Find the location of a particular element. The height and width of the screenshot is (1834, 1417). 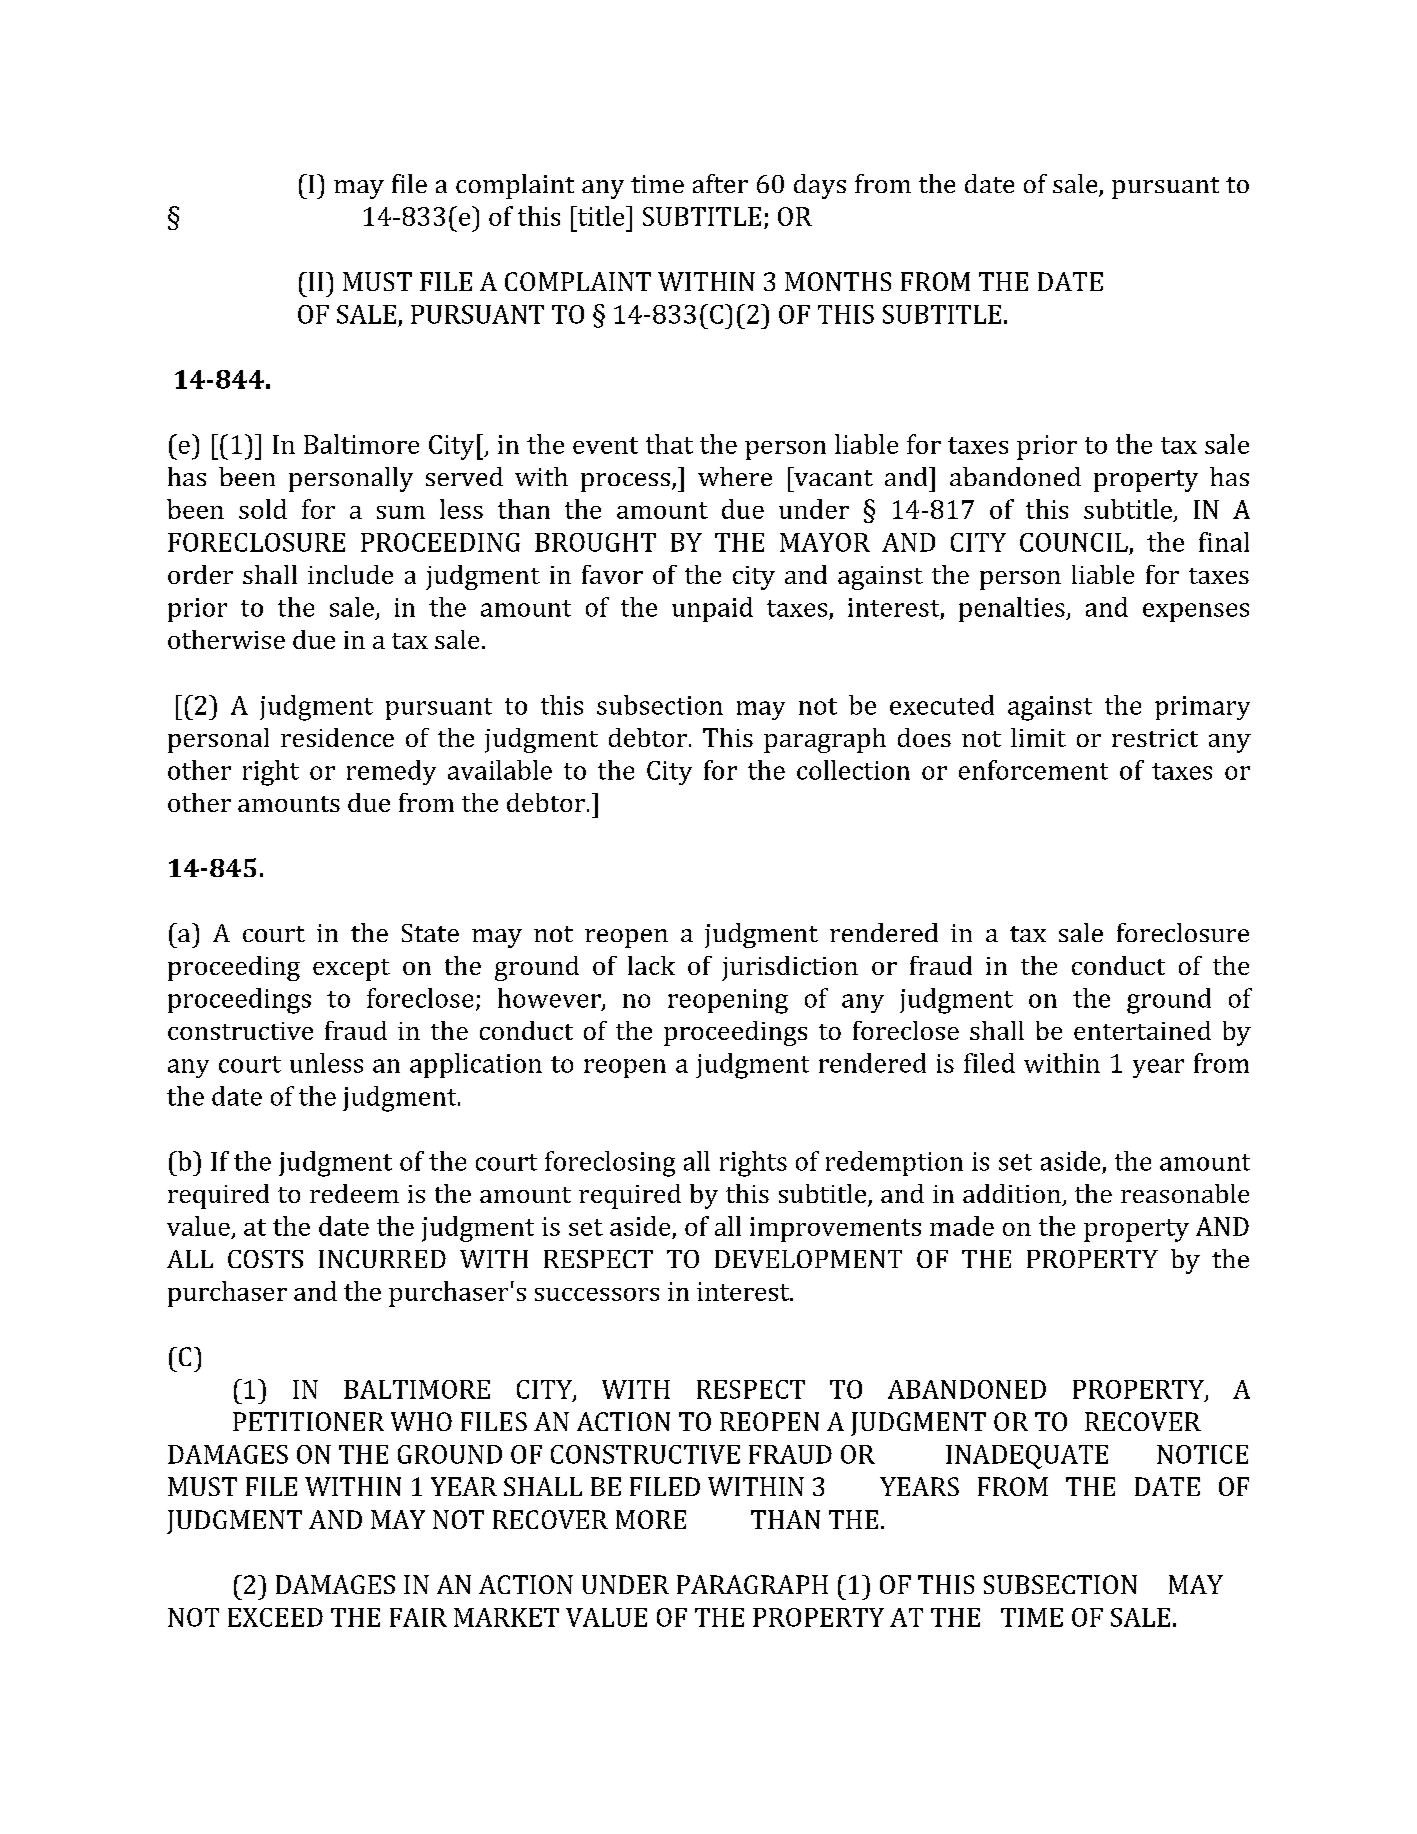

lack is located at coordinates (651, 965).
